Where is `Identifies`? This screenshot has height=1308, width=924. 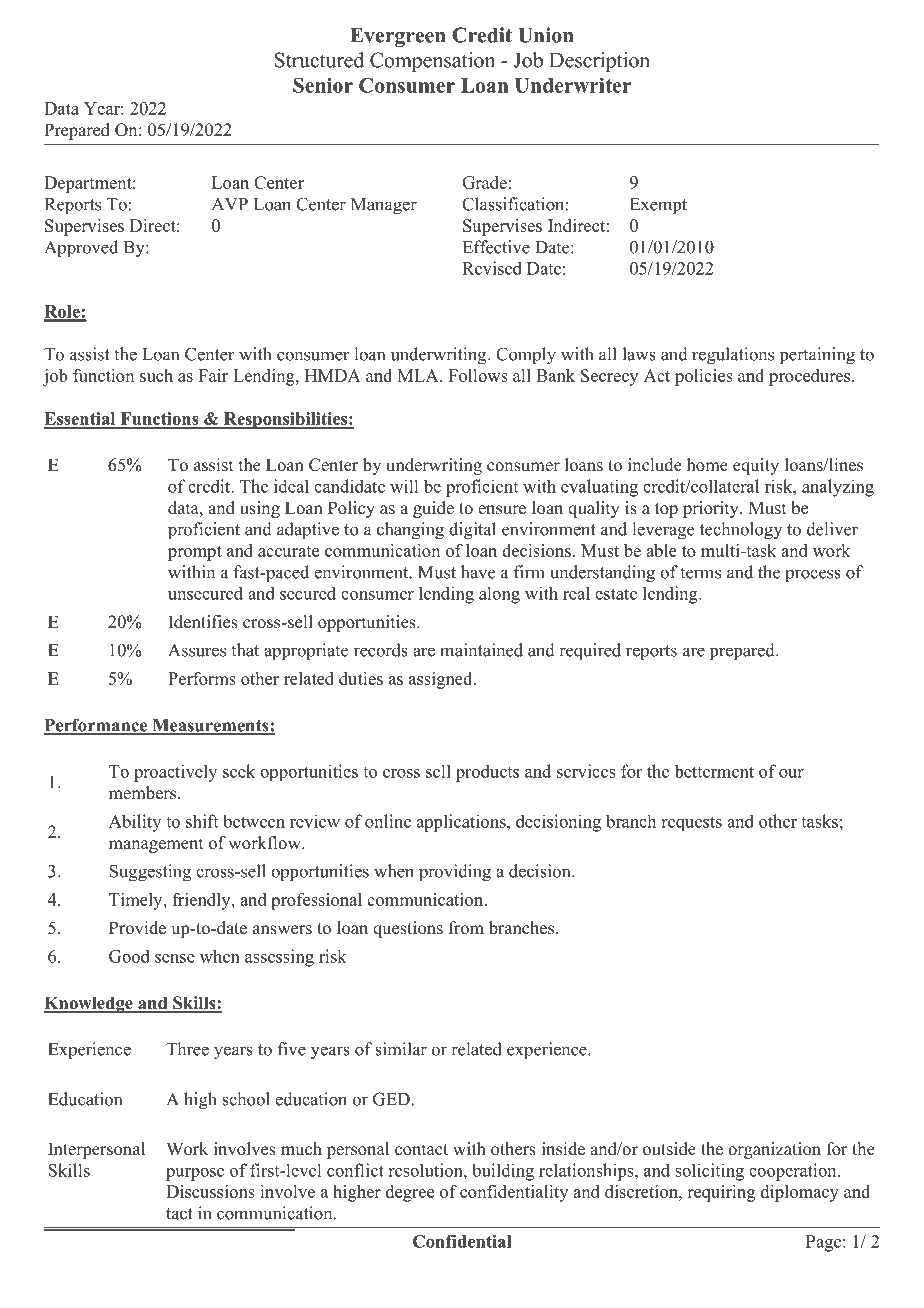 Identifies is located at coordinates (203, 622).
